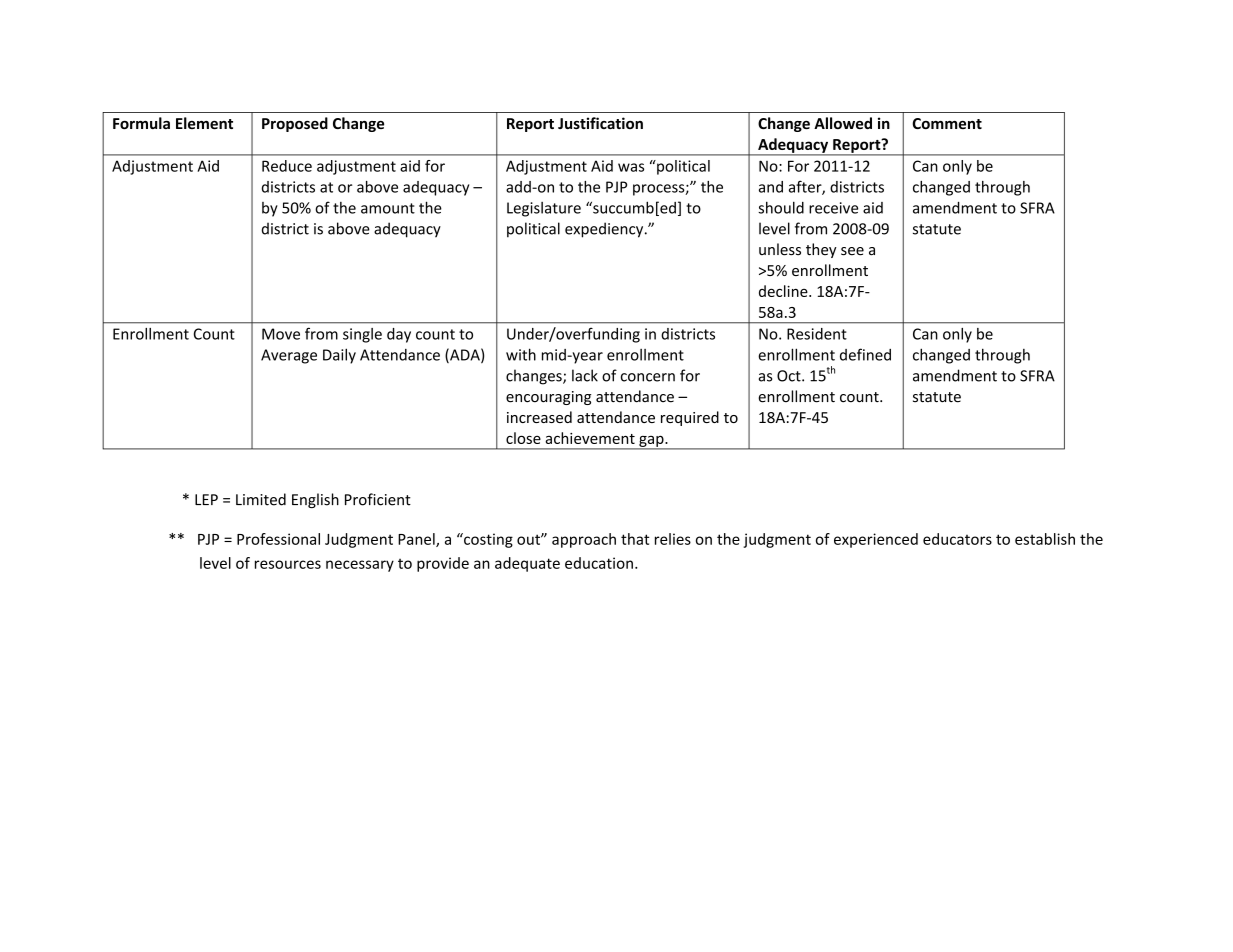  What do you see at coordinates (852, 251) in the screenshot?
I see `see` at bounding box center [852, 251].
